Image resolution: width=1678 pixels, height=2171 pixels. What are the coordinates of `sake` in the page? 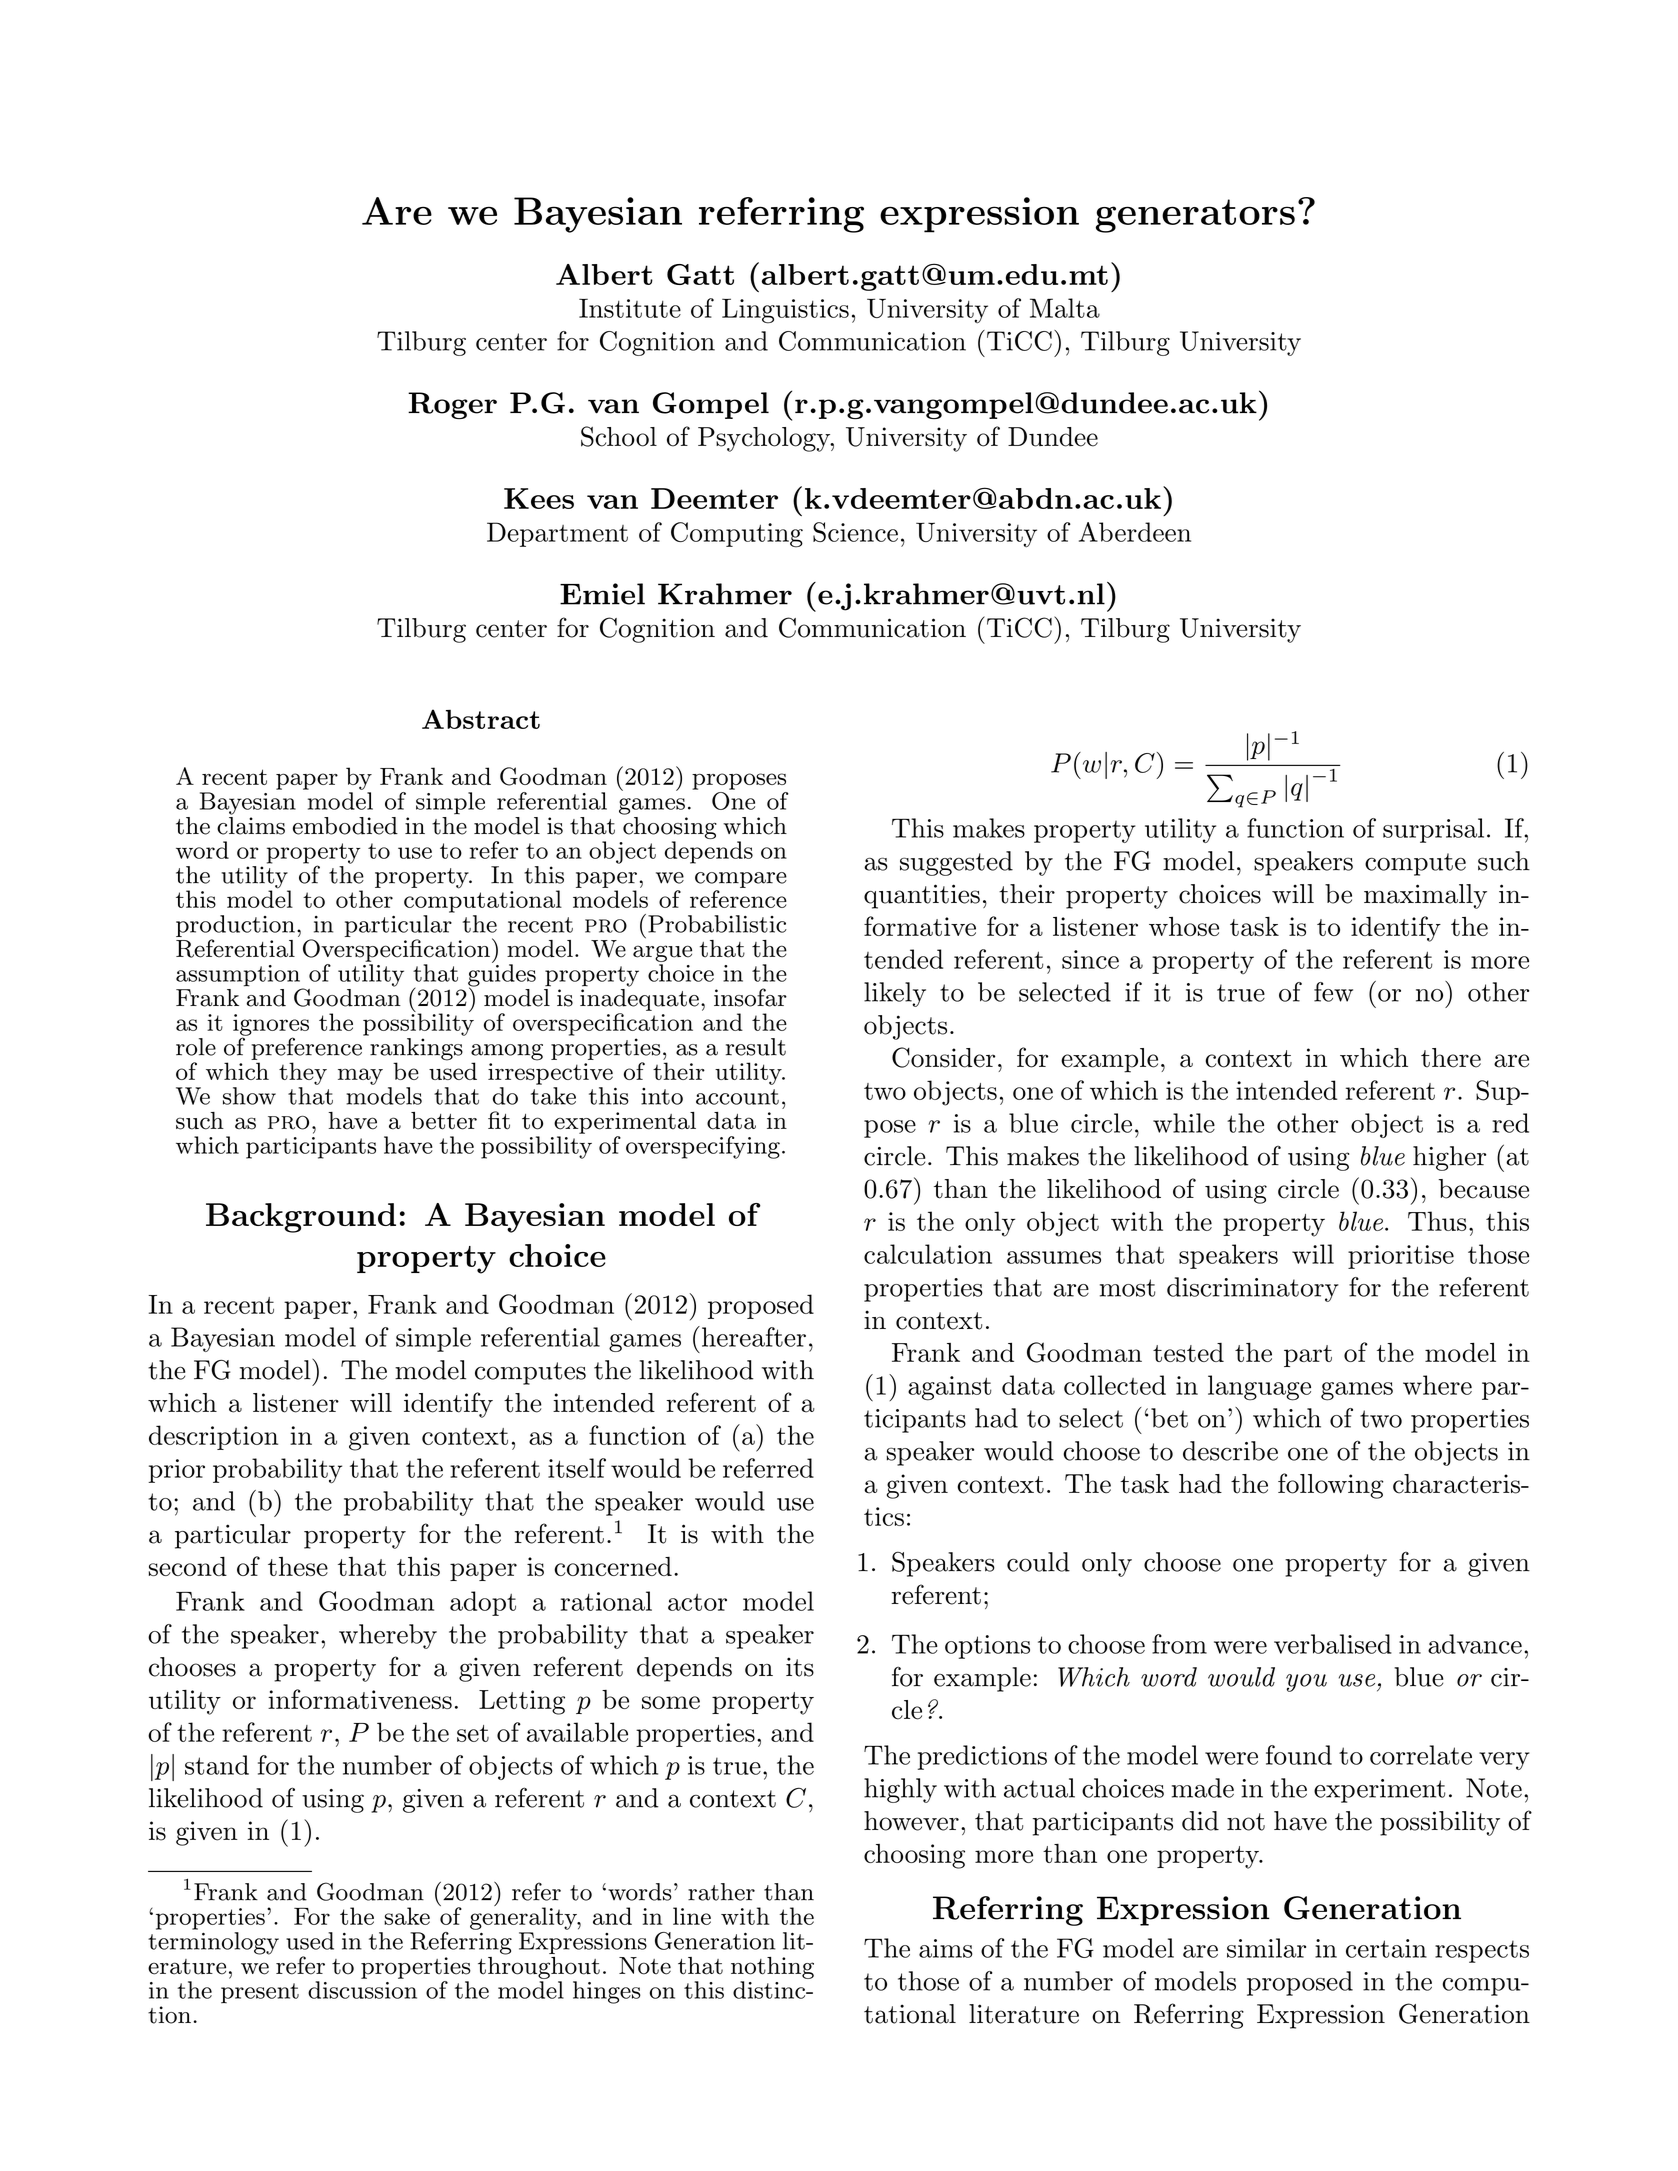 It's located at (407, 1916).
